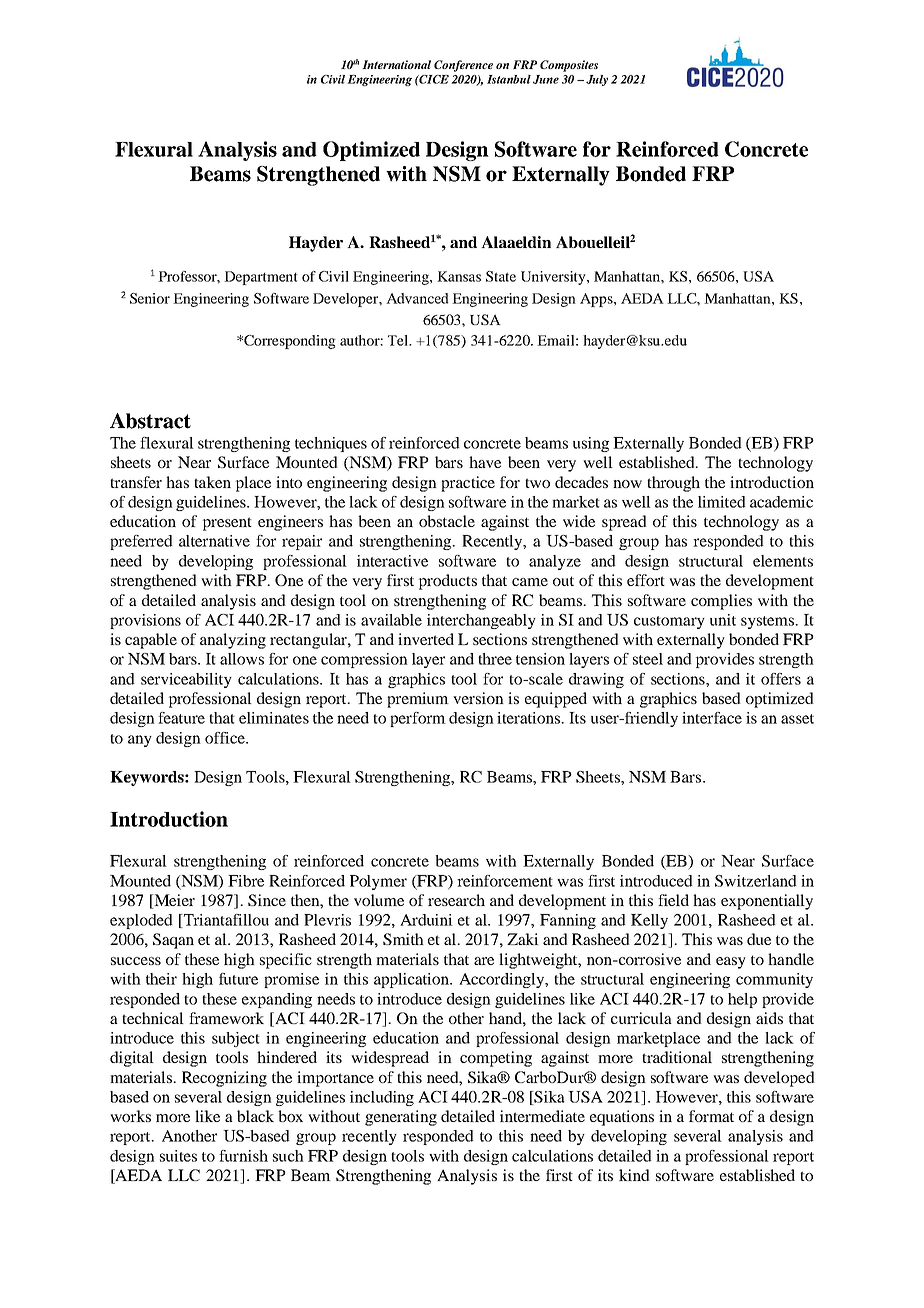  I want to click on complies, so click(721, 602).
